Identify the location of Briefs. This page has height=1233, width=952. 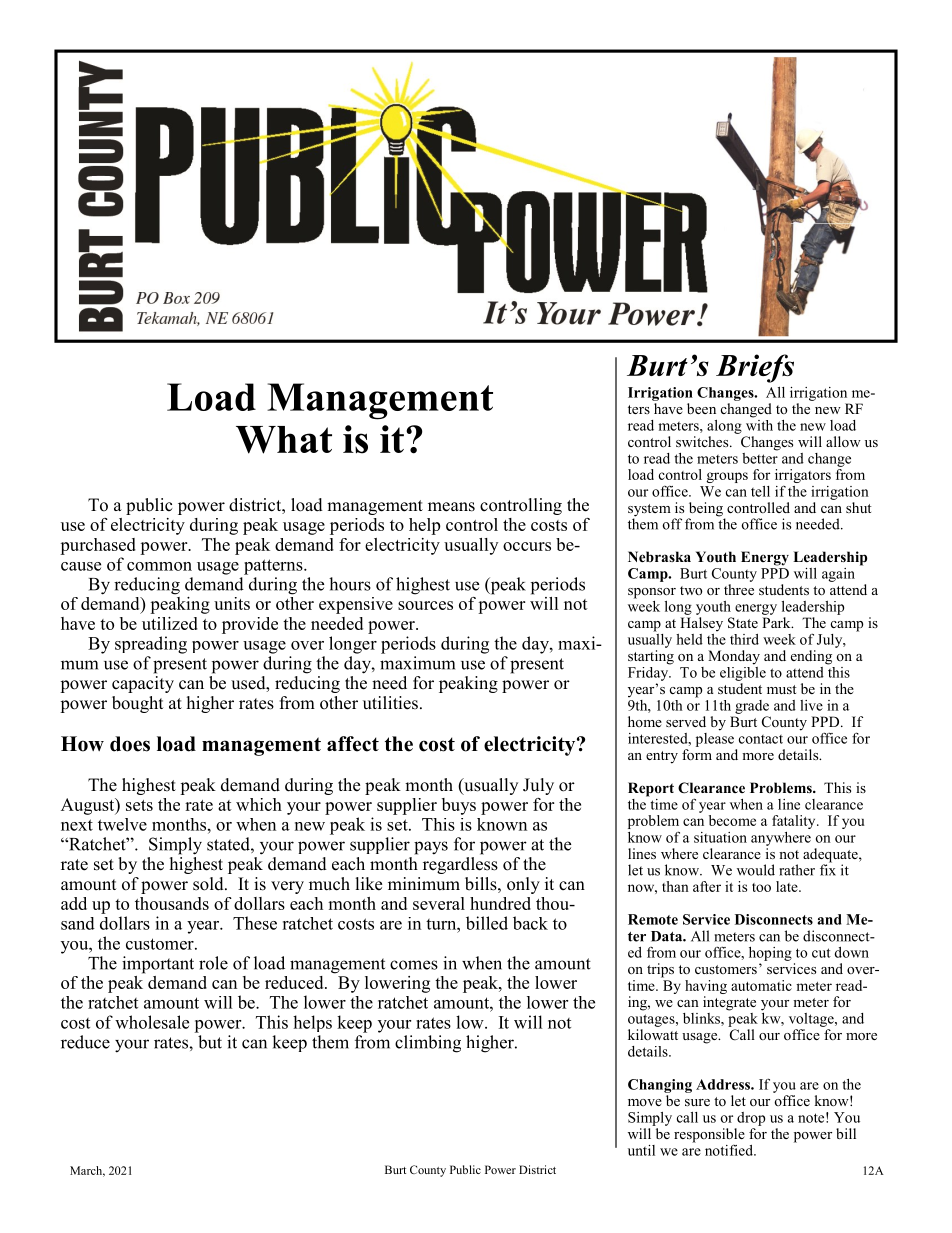
(755, 368).
